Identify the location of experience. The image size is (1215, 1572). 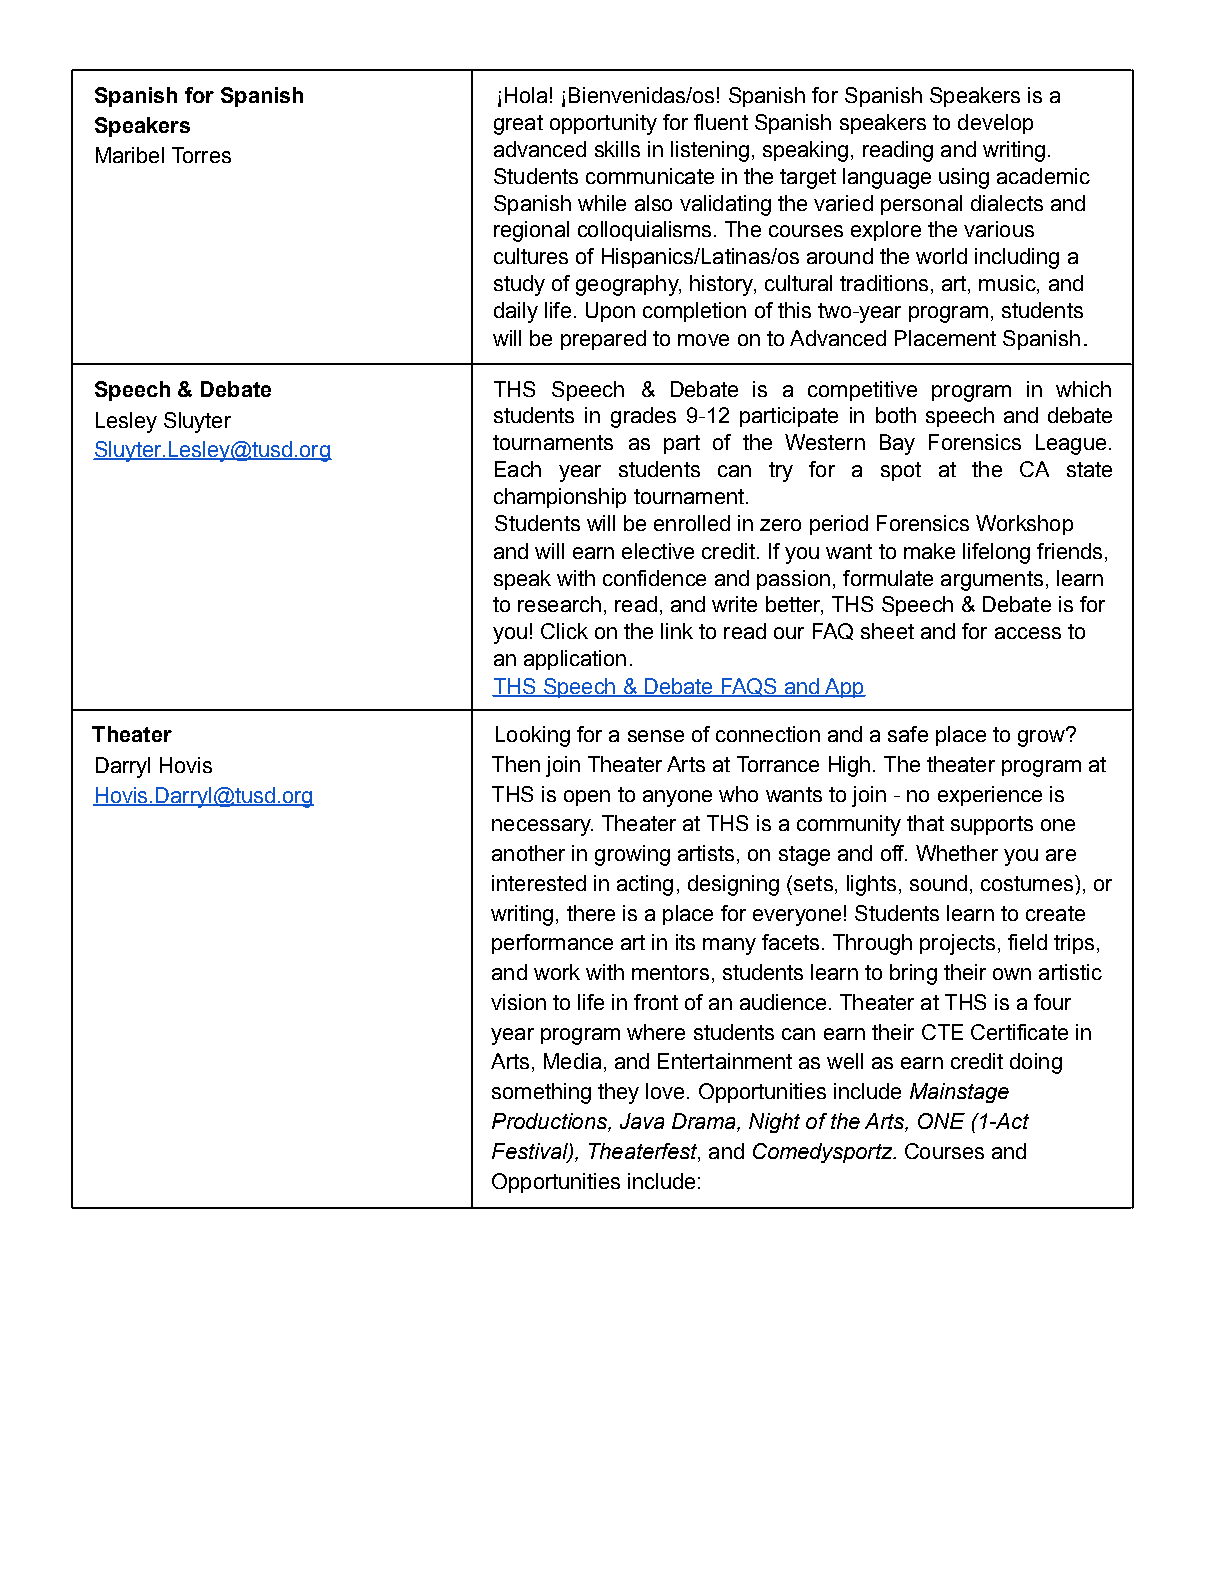
(990, 796).
